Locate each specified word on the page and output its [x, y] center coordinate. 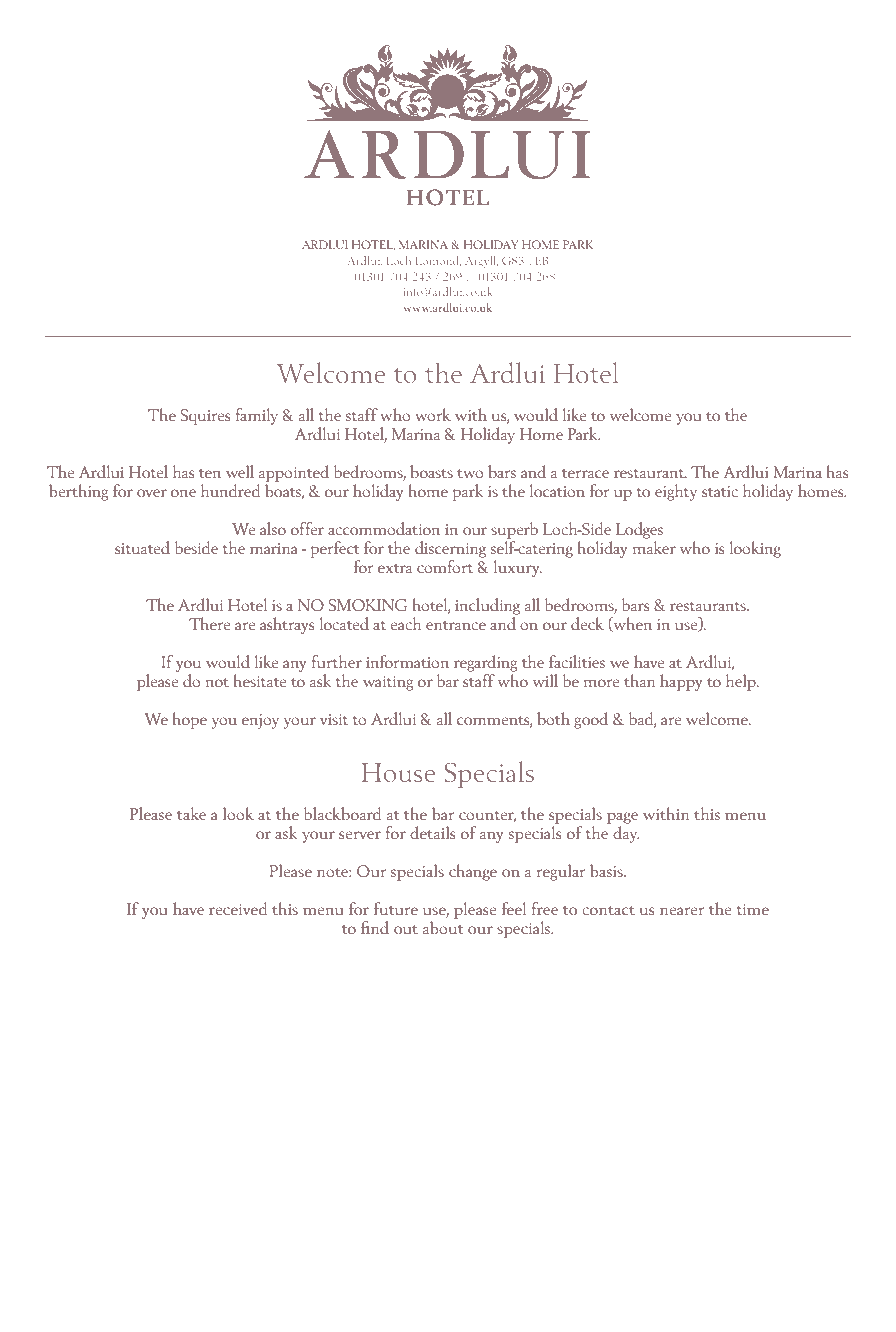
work [433, 414]
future [396, 908]
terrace [585, 473]
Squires [205, 417]
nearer [682, 911]
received [238, 908]
